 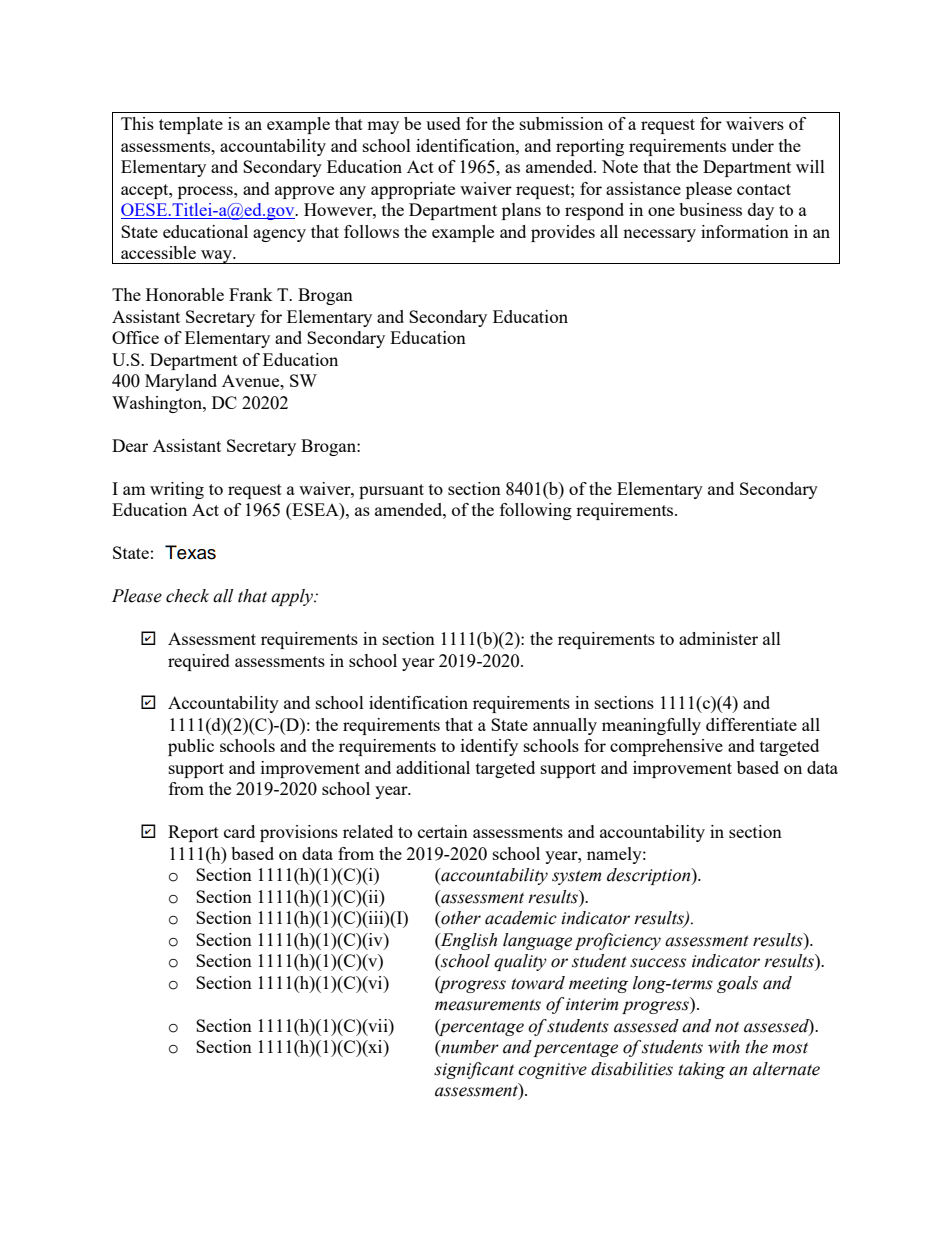 I want to click on template, so click(x=191, y=125).
